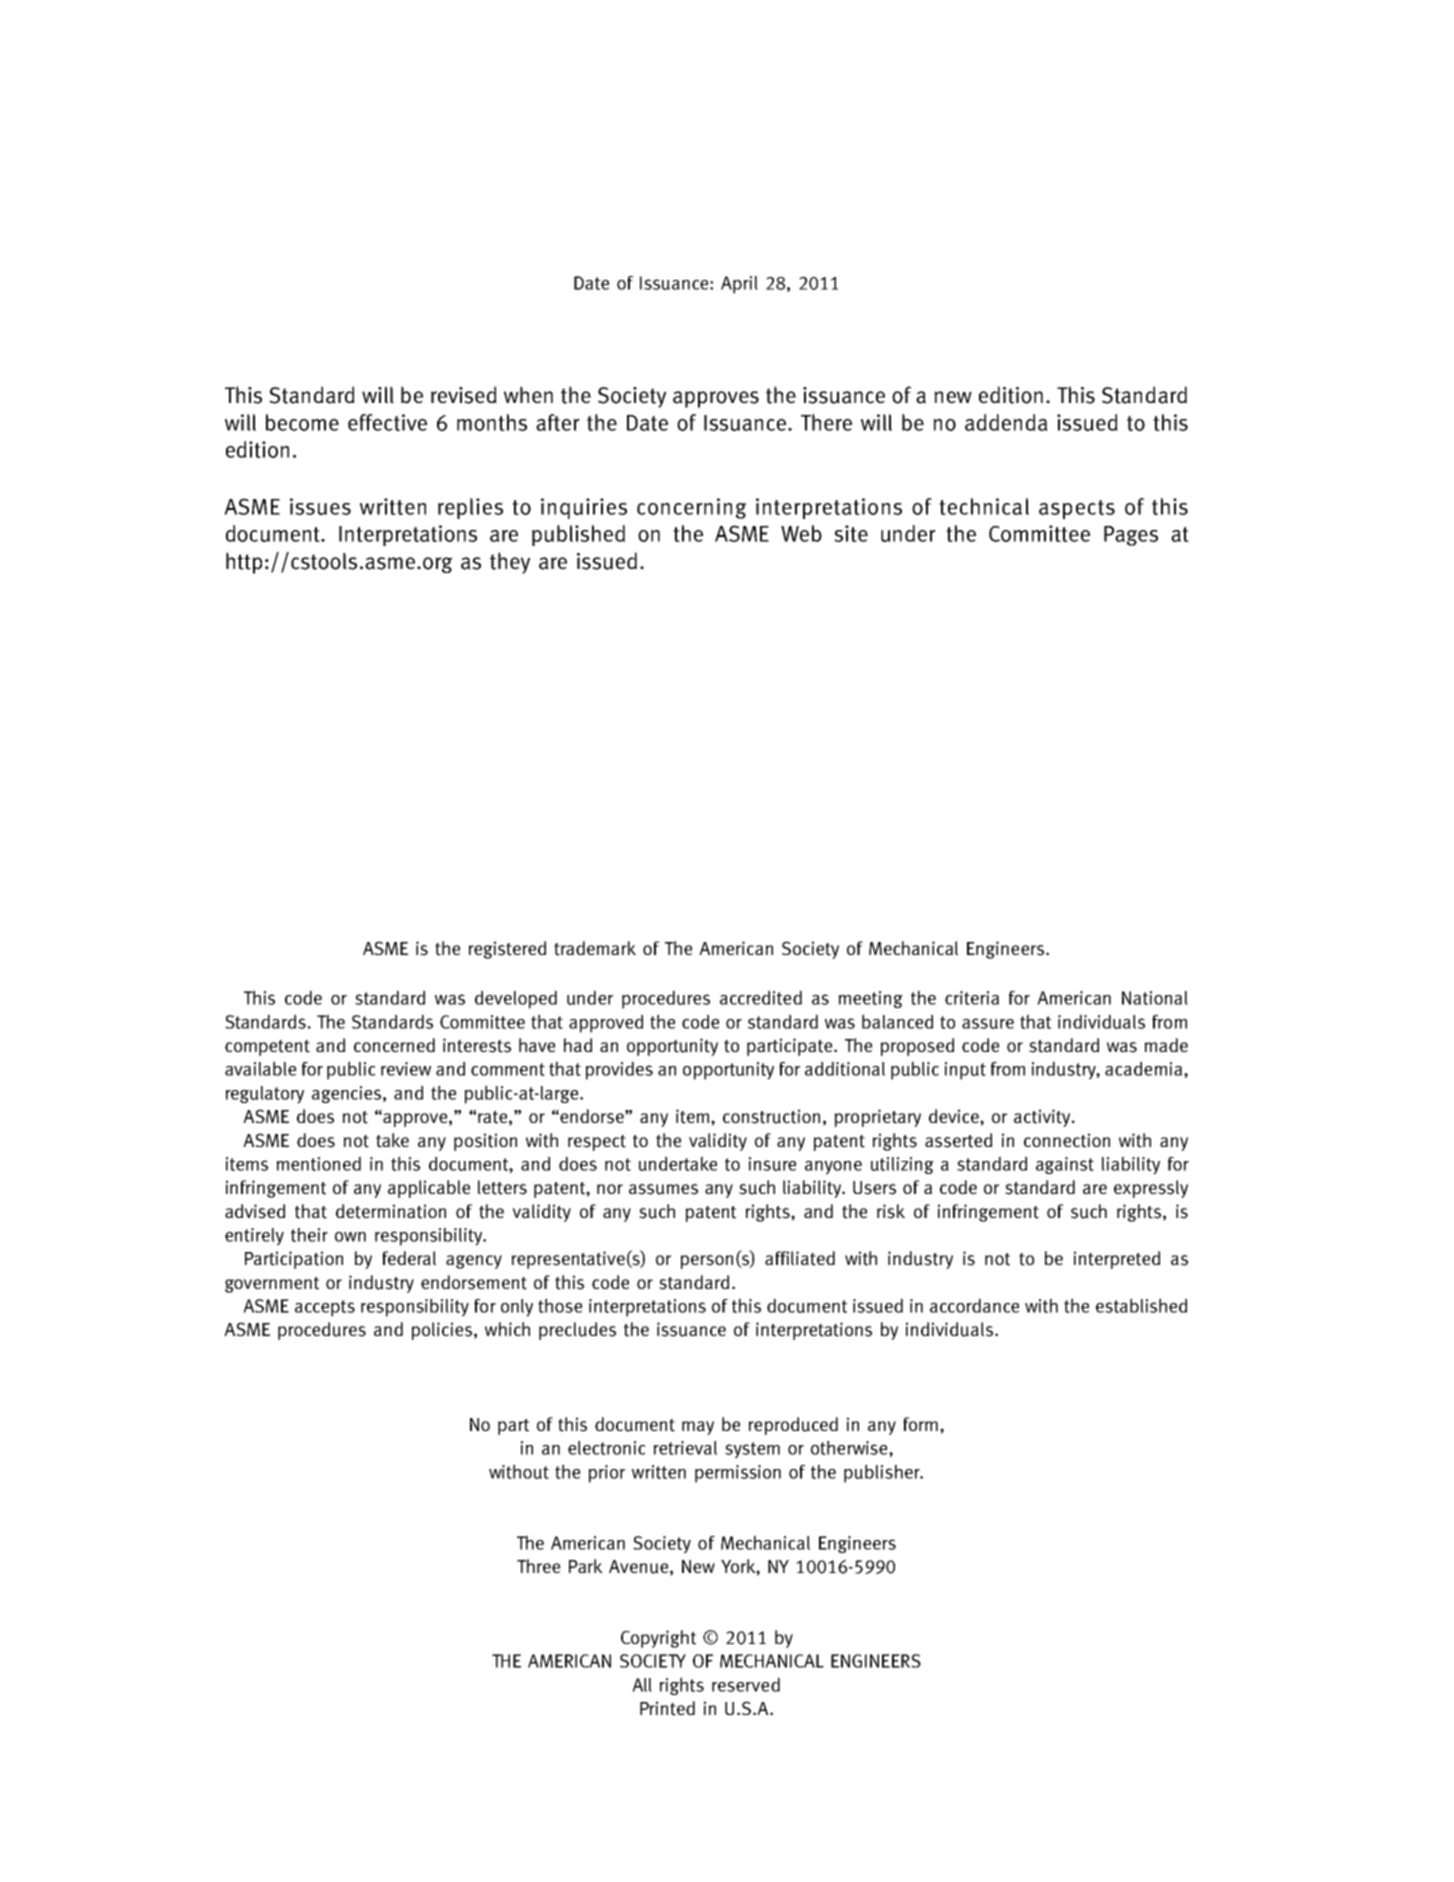 The height and width of the screenshot is (1882, 1454). Describe the element at coordinates (595, 948) in the screenshot. I see `trademark` at that location.
